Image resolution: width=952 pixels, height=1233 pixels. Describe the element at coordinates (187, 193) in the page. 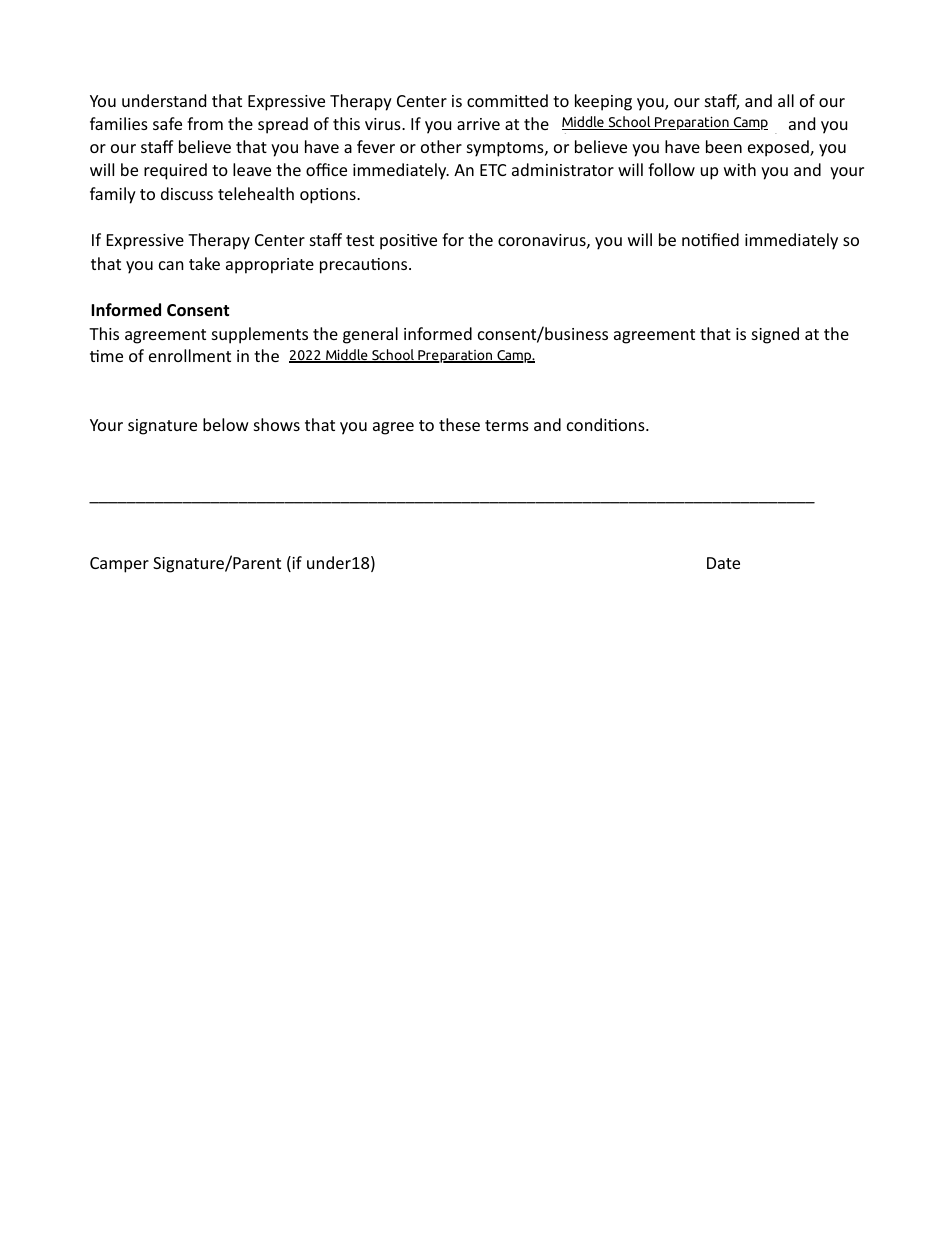

I see `discuss` at that location.
